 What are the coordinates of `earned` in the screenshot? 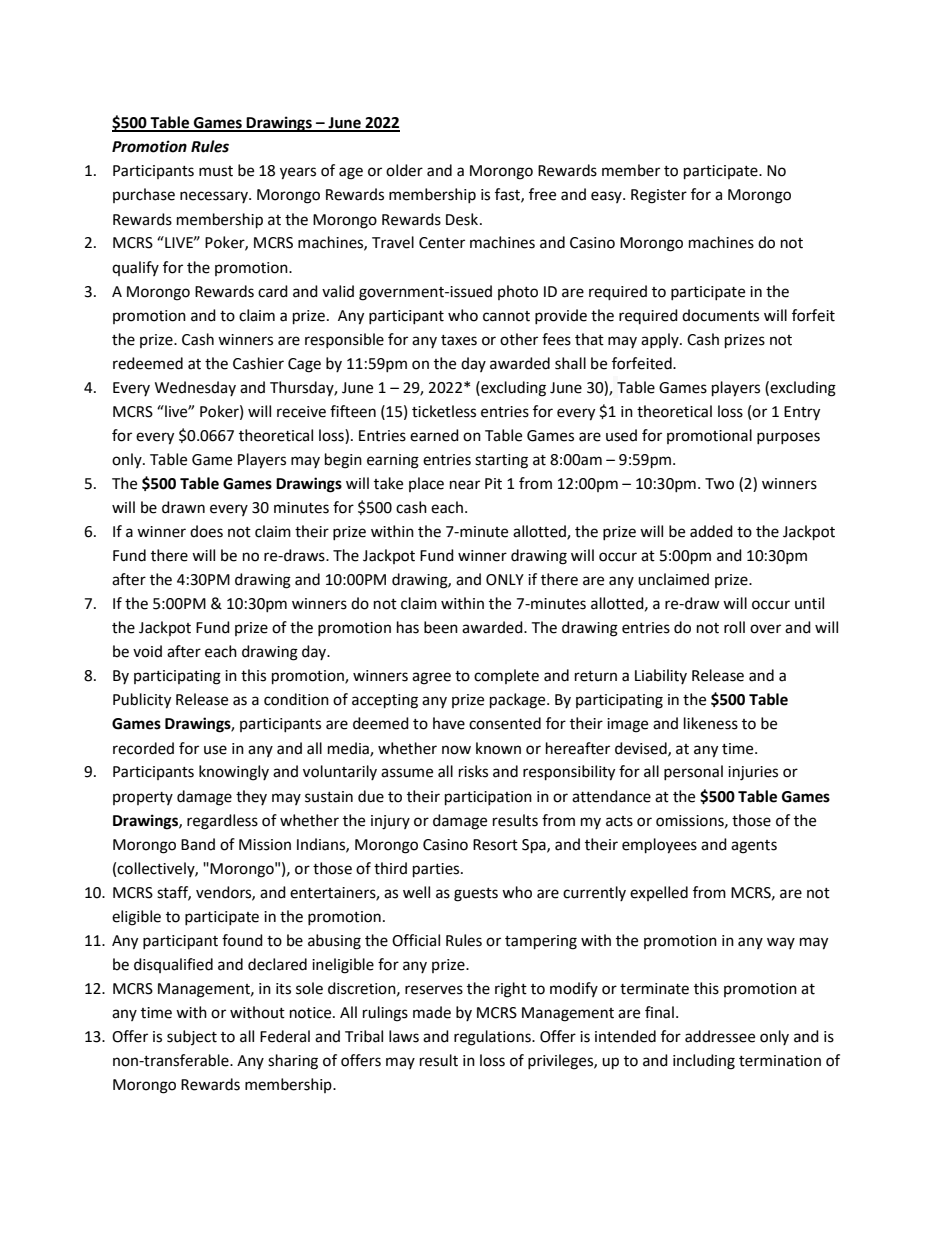 It's located at (434, 435).
